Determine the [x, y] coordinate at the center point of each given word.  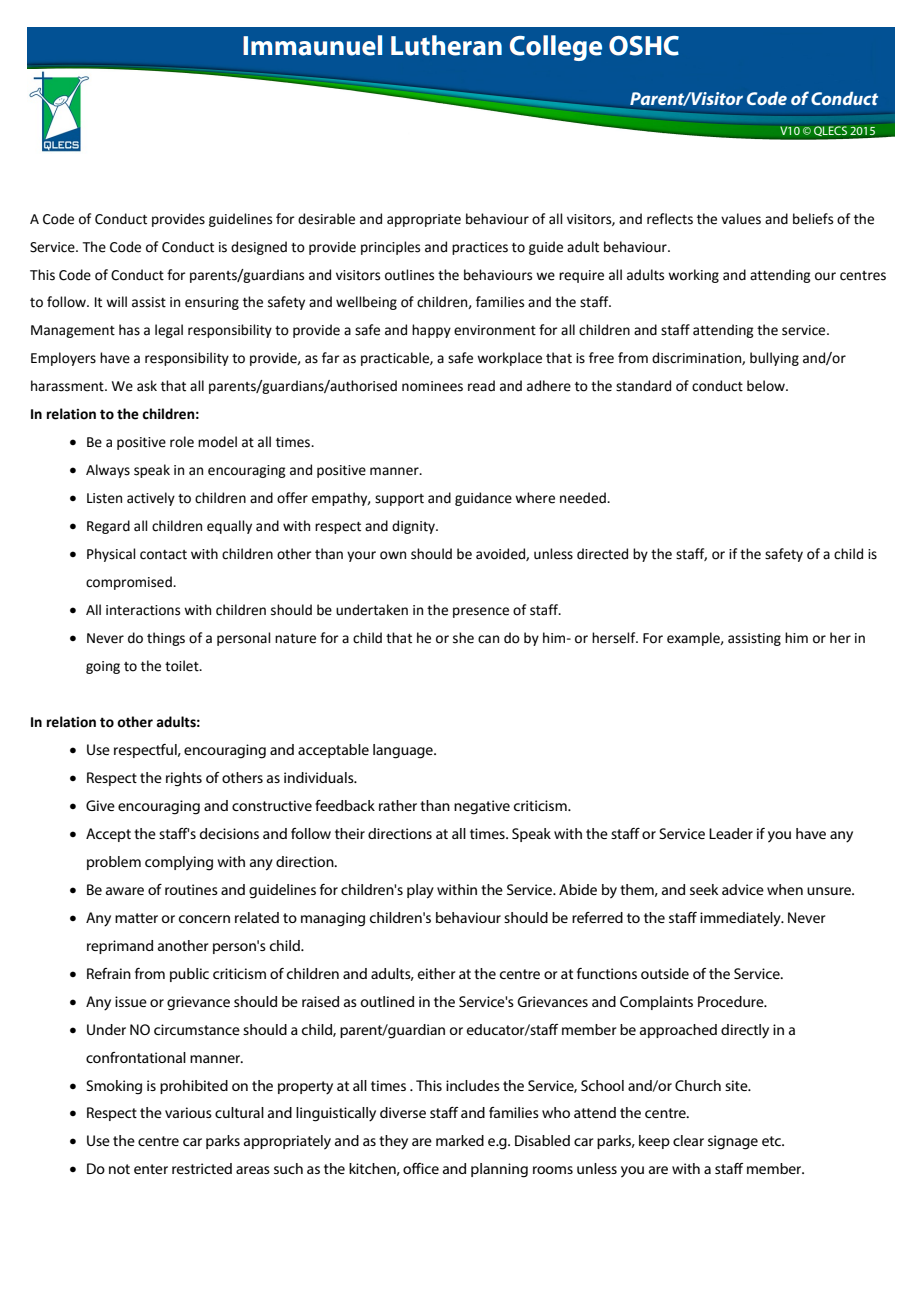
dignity [414, 527]
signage [733, 1142]
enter [151, 1169]
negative [482, 807]
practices [480, 248]
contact [163, 555]
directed [602, 554]
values [741, 219]
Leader [731, 833]
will [116, 301]
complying [179, 863]
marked [460, 1140]
